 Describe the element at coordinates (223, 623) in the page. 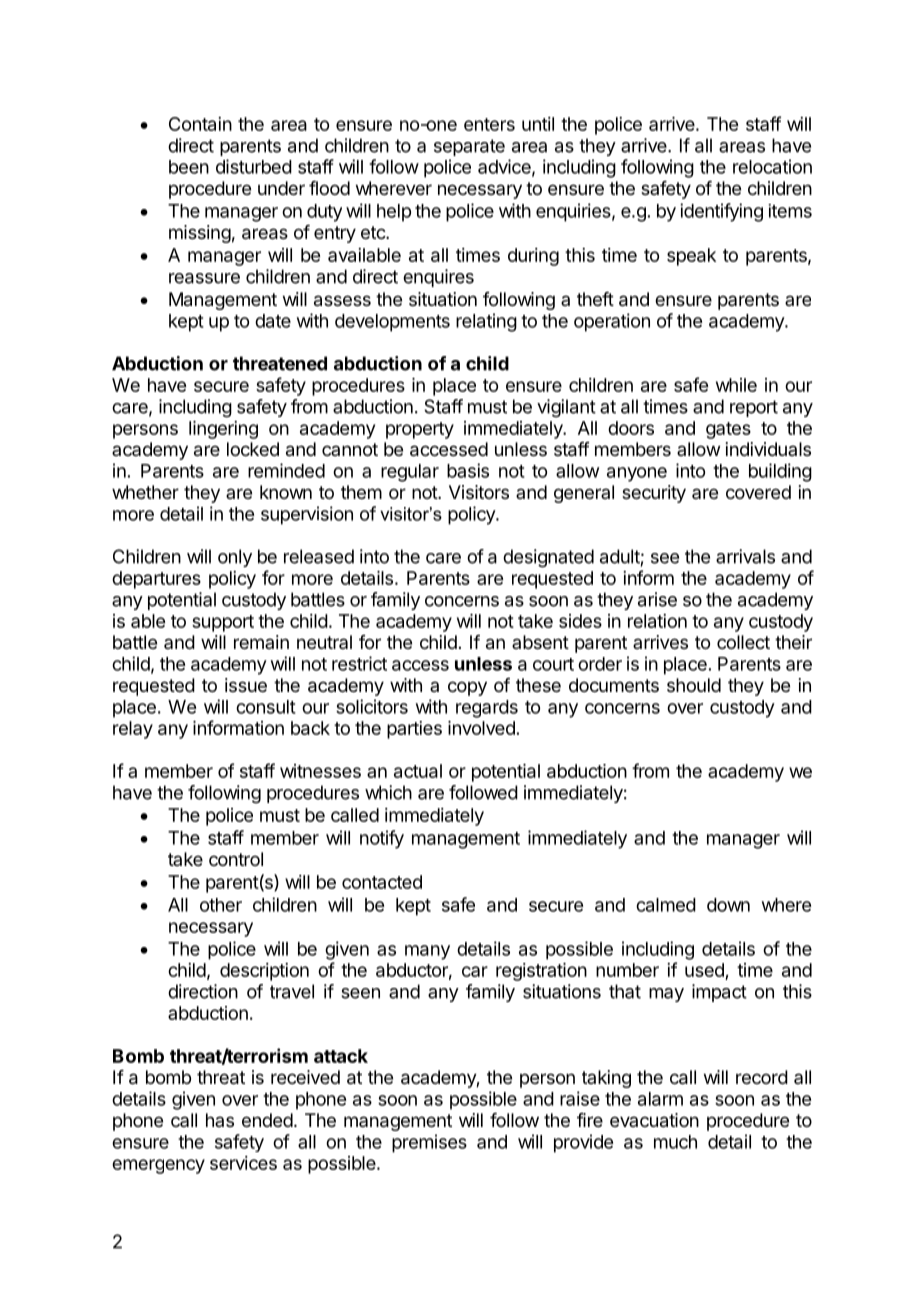

I see `support` at that location.
